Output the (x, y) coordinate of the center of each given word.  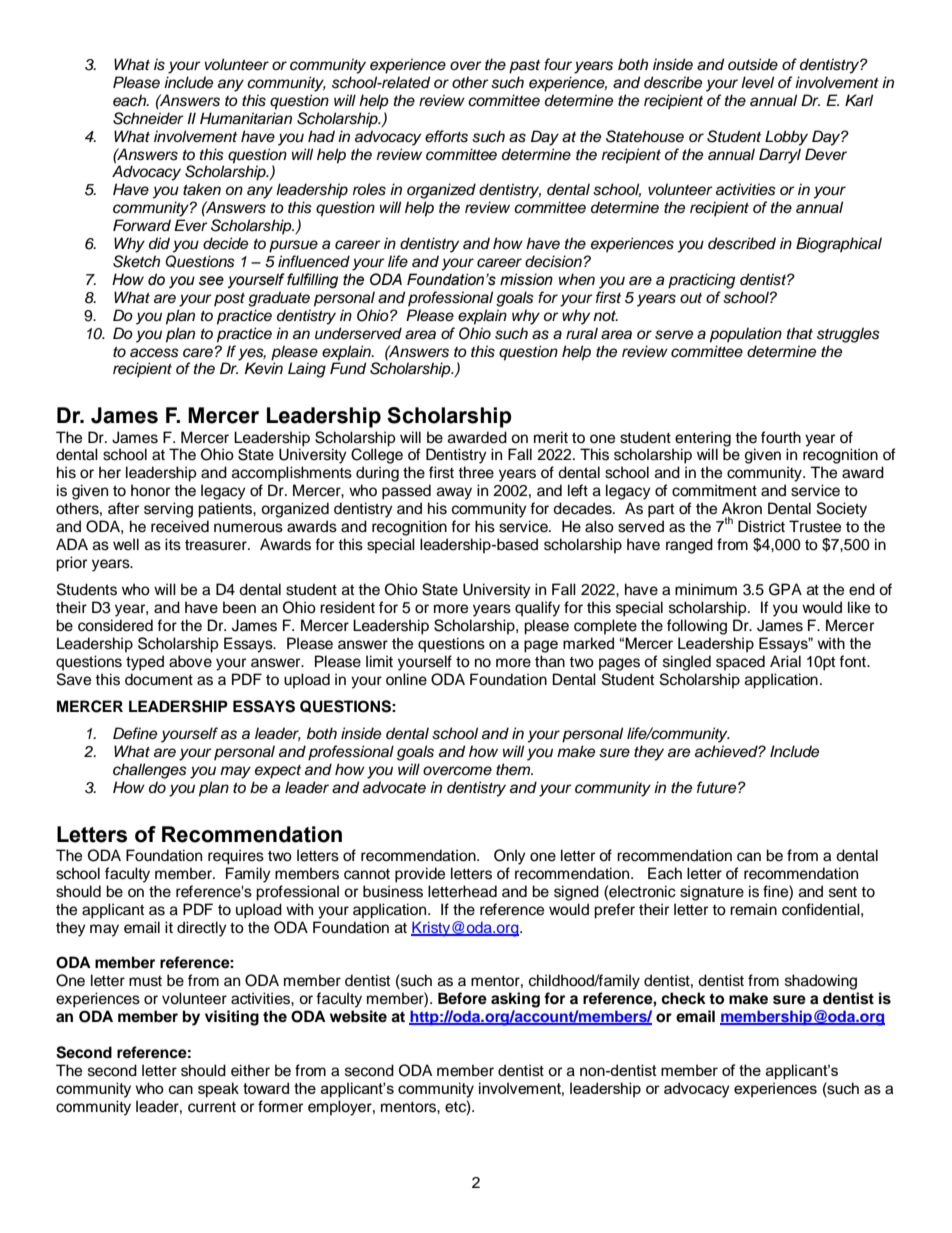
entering (702, 440)
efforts (446, 136)
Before (462, 998)
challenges (150, 771)
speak (218, 1089)
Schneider (148, 118)
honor (150, 490)
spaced (740, 663)
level (757, 82)
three (476, 472)
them (514, 769)
